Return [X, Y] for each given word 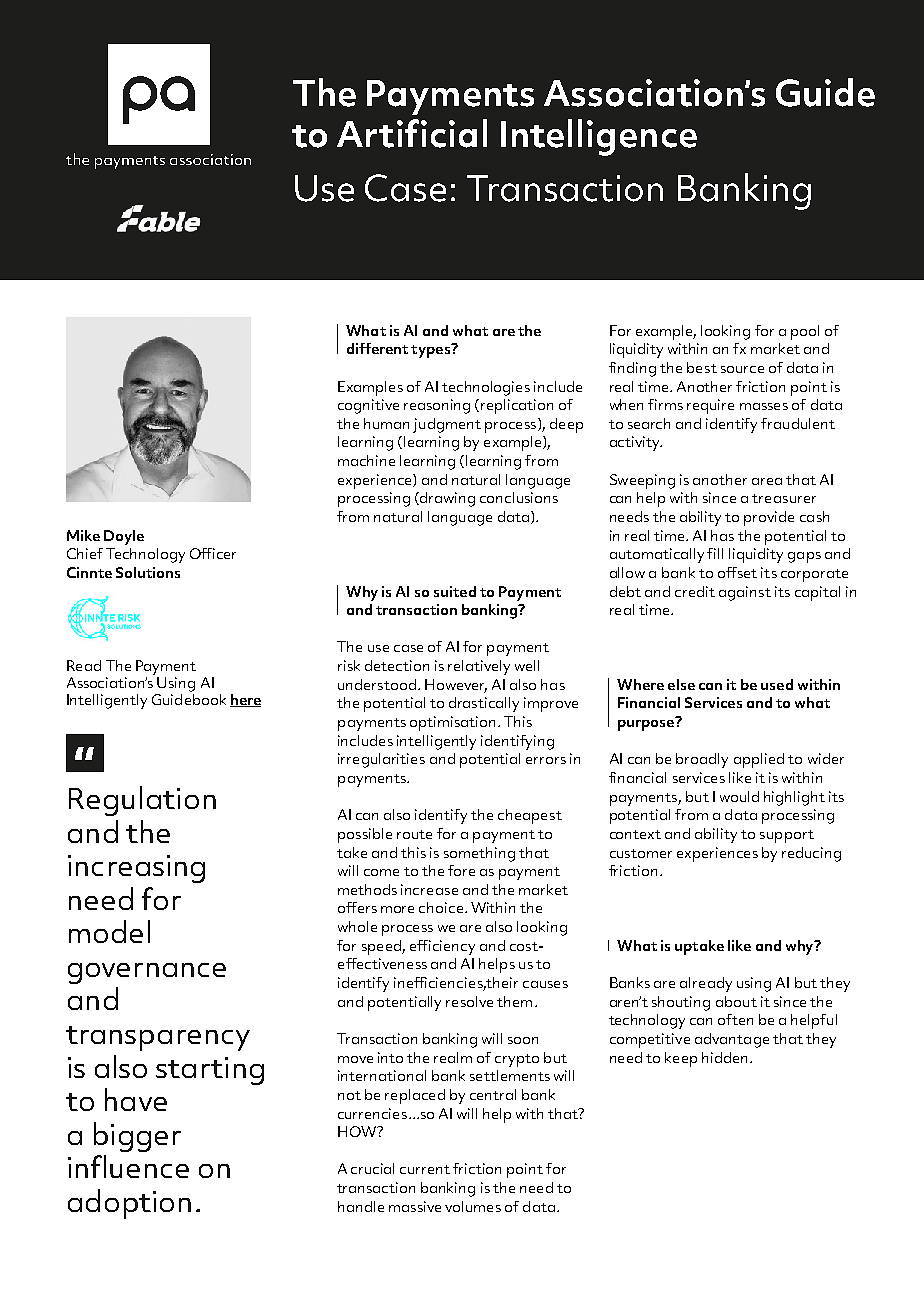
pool [805, 332]
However [456, 685]
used [777, 684]
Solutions [148, 572]
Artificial [412, 133]
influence [128, 1166]
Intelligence [599, 137]
